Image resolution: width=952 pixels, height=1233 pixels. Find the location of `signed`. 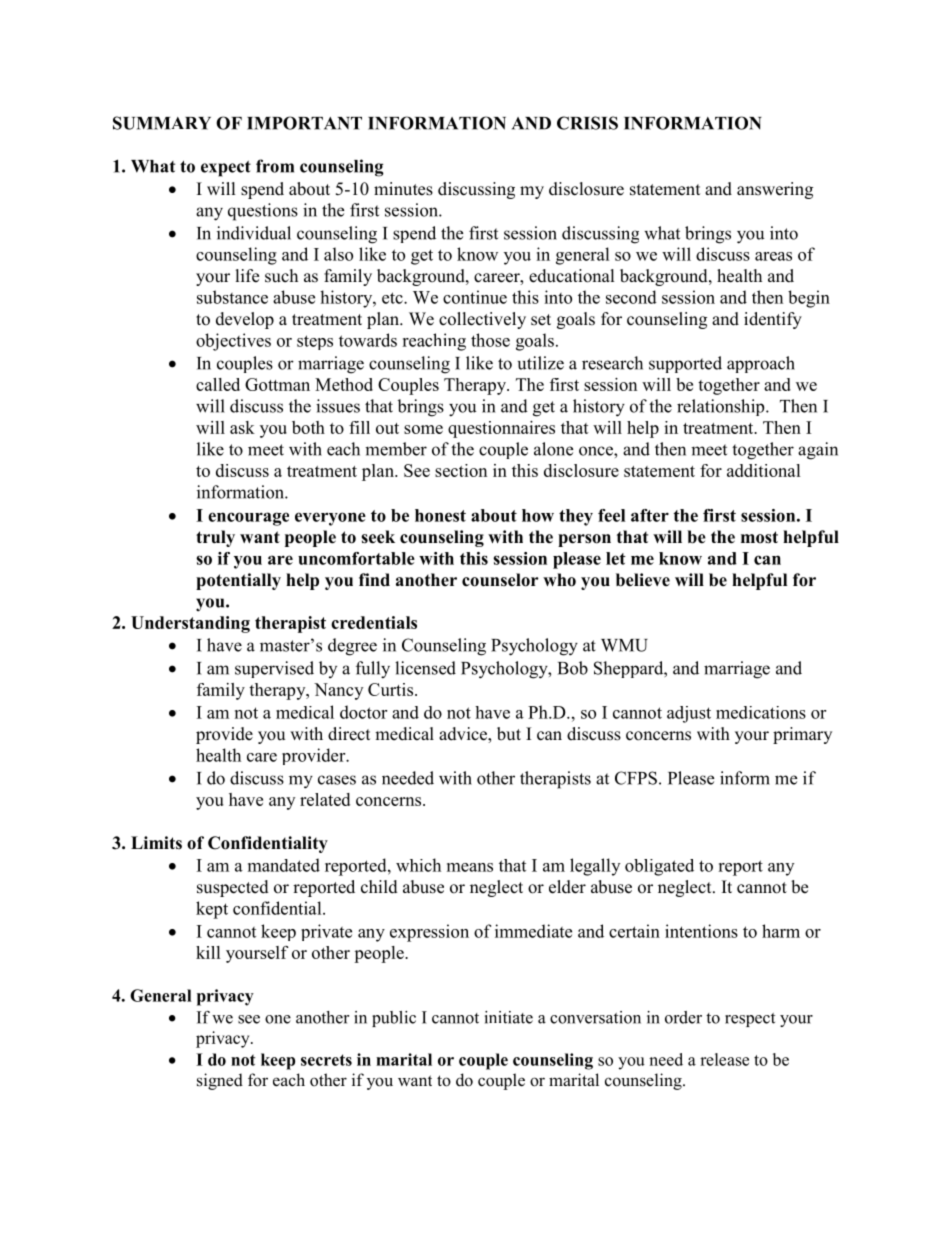

signed is located at coordinates (220, 1081).
